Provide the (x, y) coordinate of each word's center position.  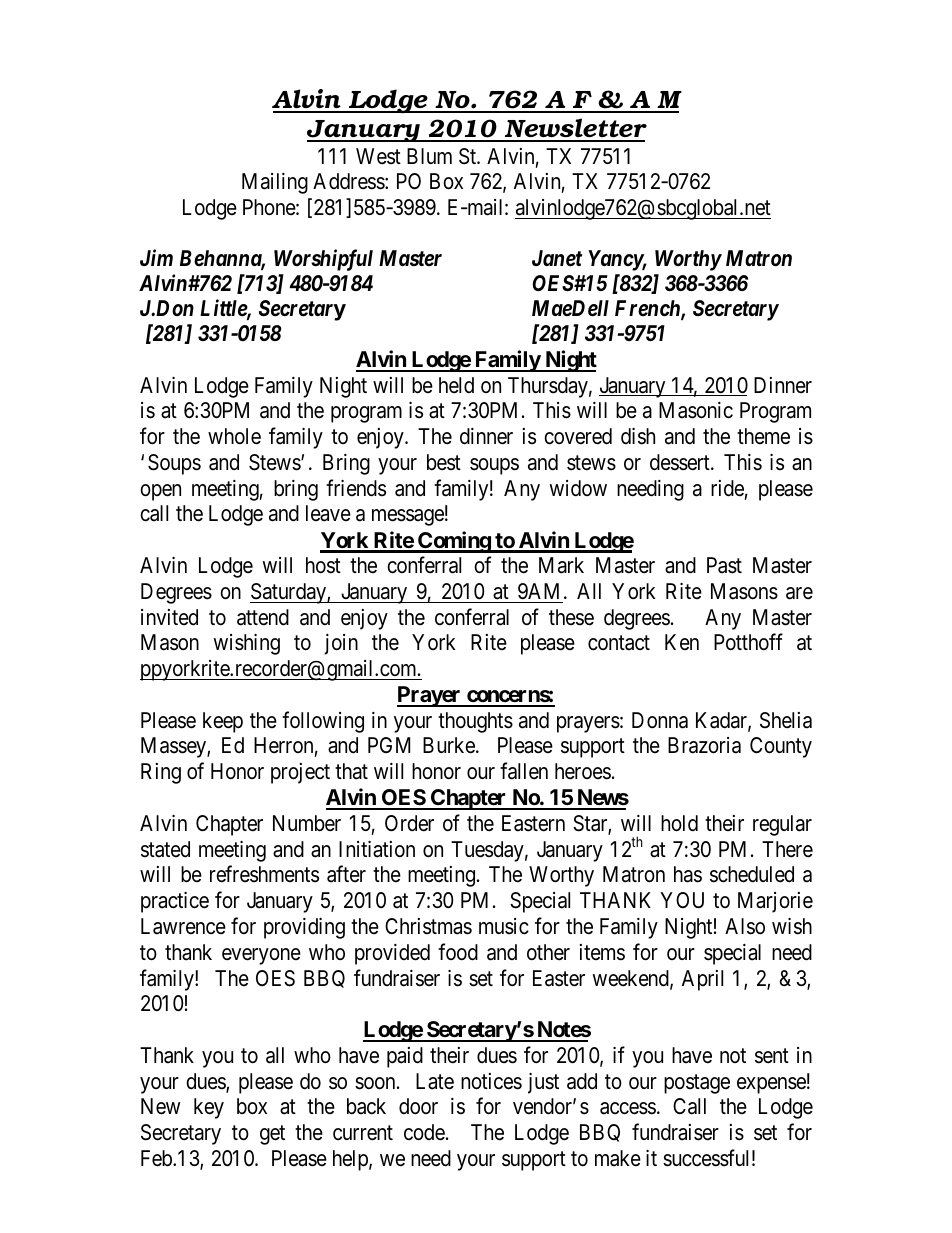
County (781, 747)
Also (745, 926)
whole (234, 436)
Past (724, 565)
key (209, 1108)
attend (263, 617)
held (456, 385)
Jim (156, 257)
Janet (557, 258)
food (458, 952)
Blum (429, 156)
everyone (261, 956)
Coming (454, 542)
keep (223, 722)
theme (763, 436)
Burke (449, 745)
